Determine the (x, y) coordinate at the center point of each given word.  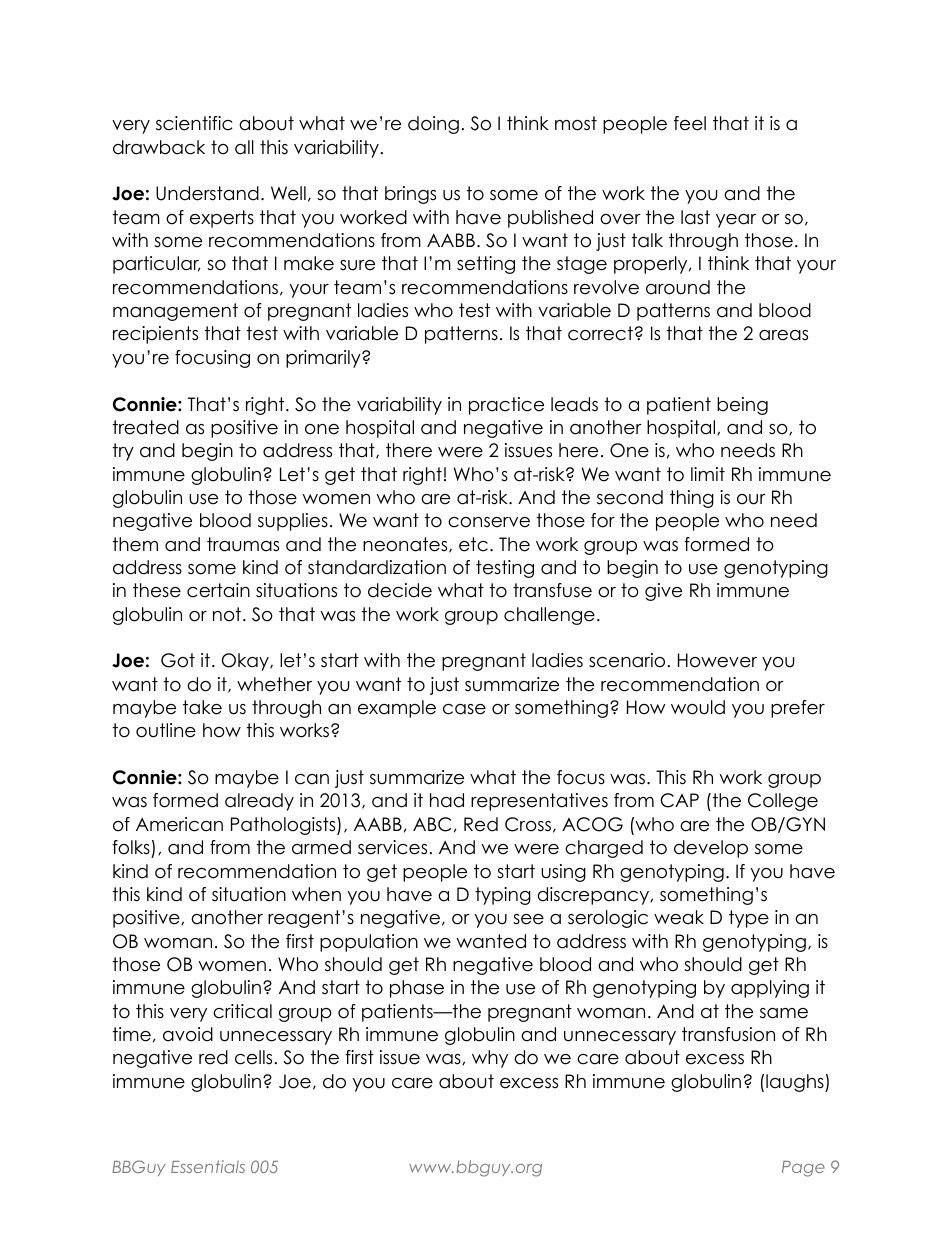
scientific (194, 123)
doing (433, 125)
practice (506, 406)
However (717, 660)
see (528, 919)
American (179, 824)
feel (690, 123)
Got (178, 660)
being (742, 406)
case (464, 709)
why (490, 1059)
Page (803, 1169)
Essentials (208, 1166)
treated (146, 427)
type (749, 919)
